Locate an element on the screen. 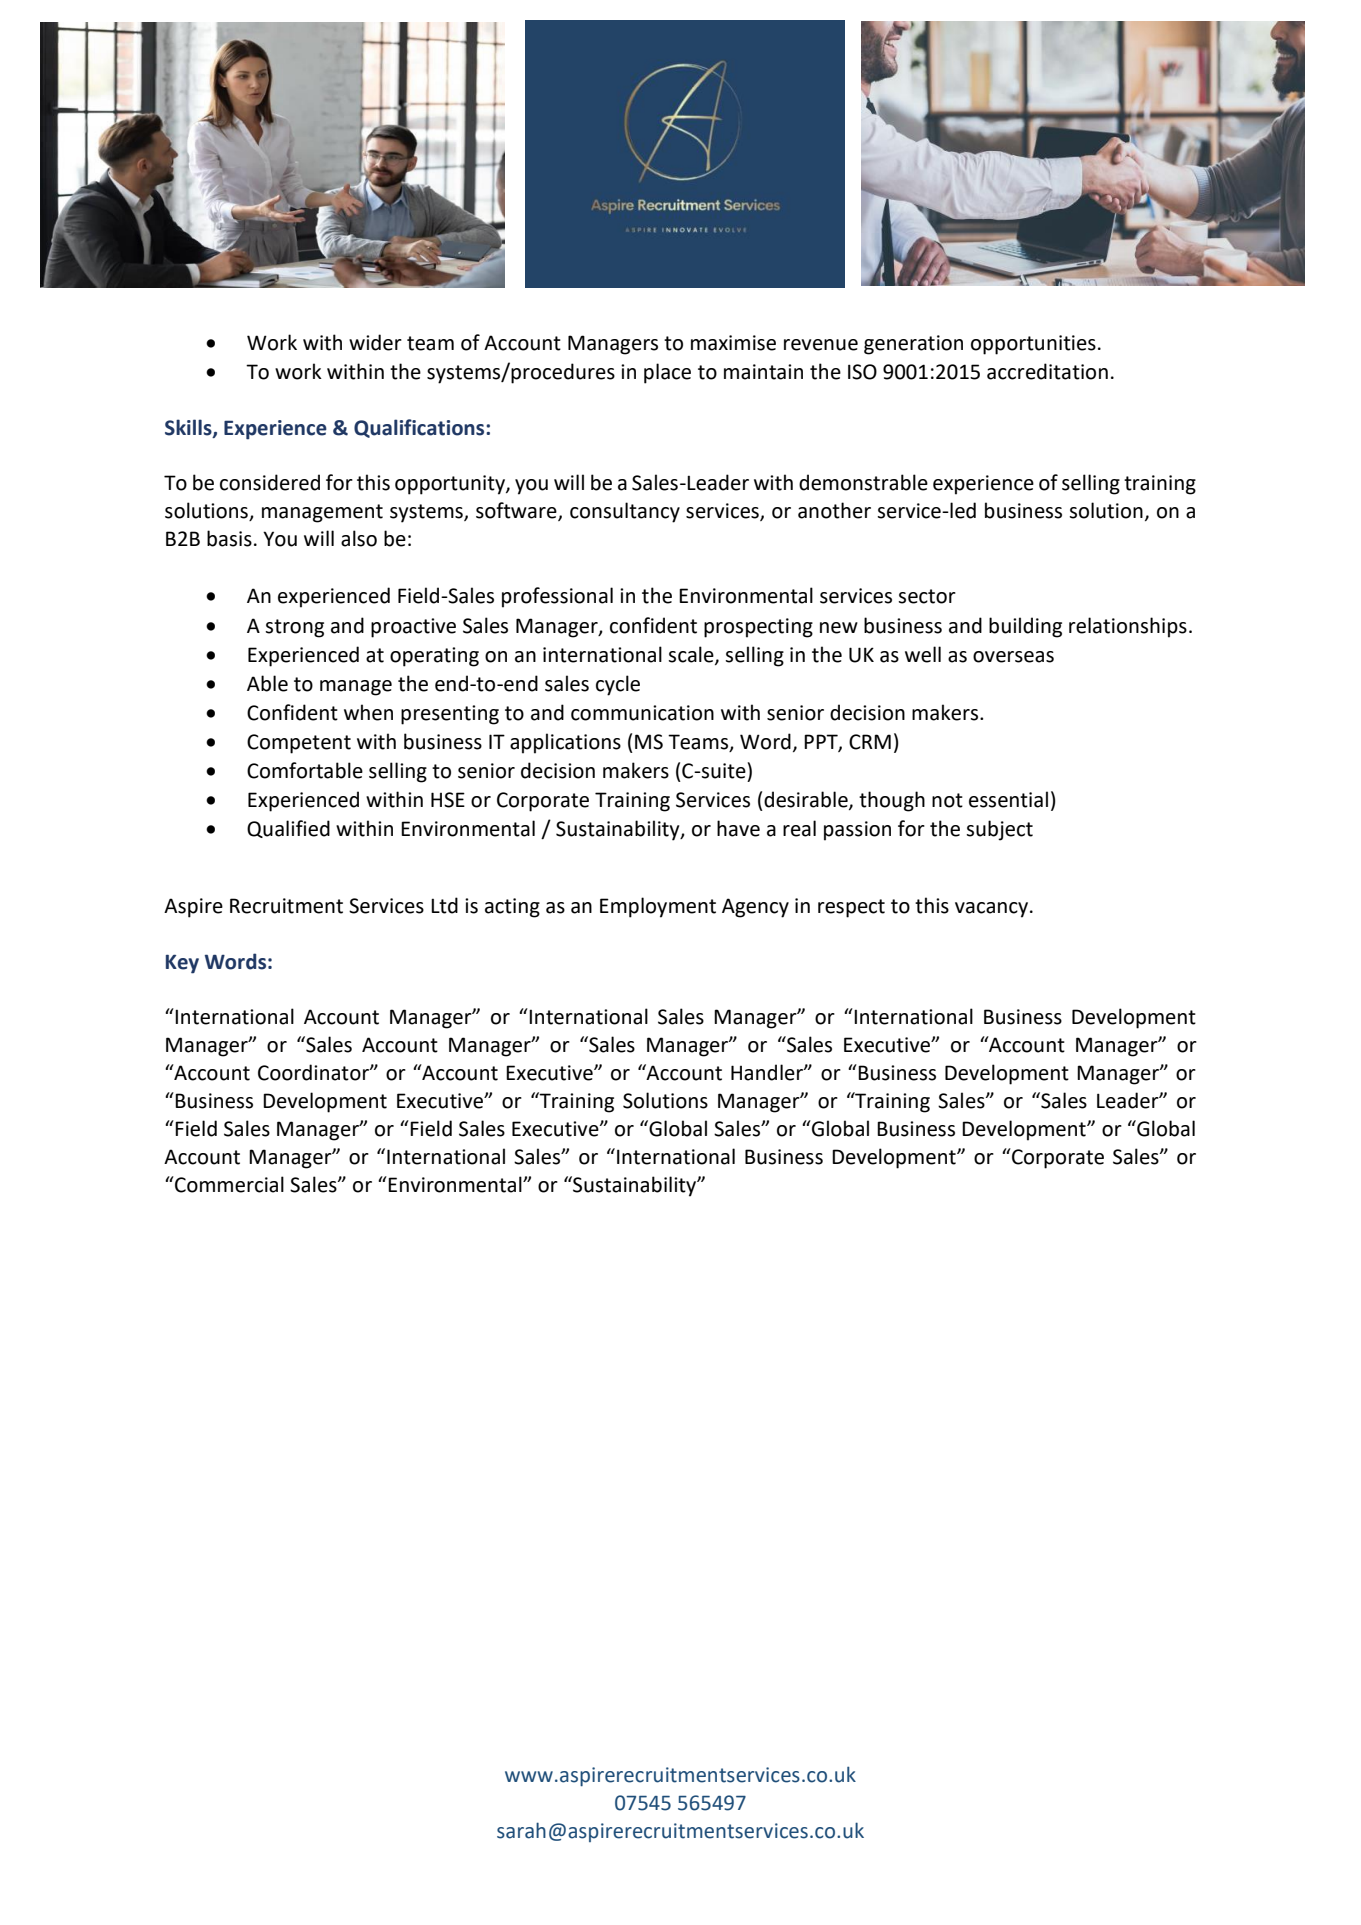 The width and height of the screenshot is (1361, 1925). wider is located at coordinates (375, 342).
